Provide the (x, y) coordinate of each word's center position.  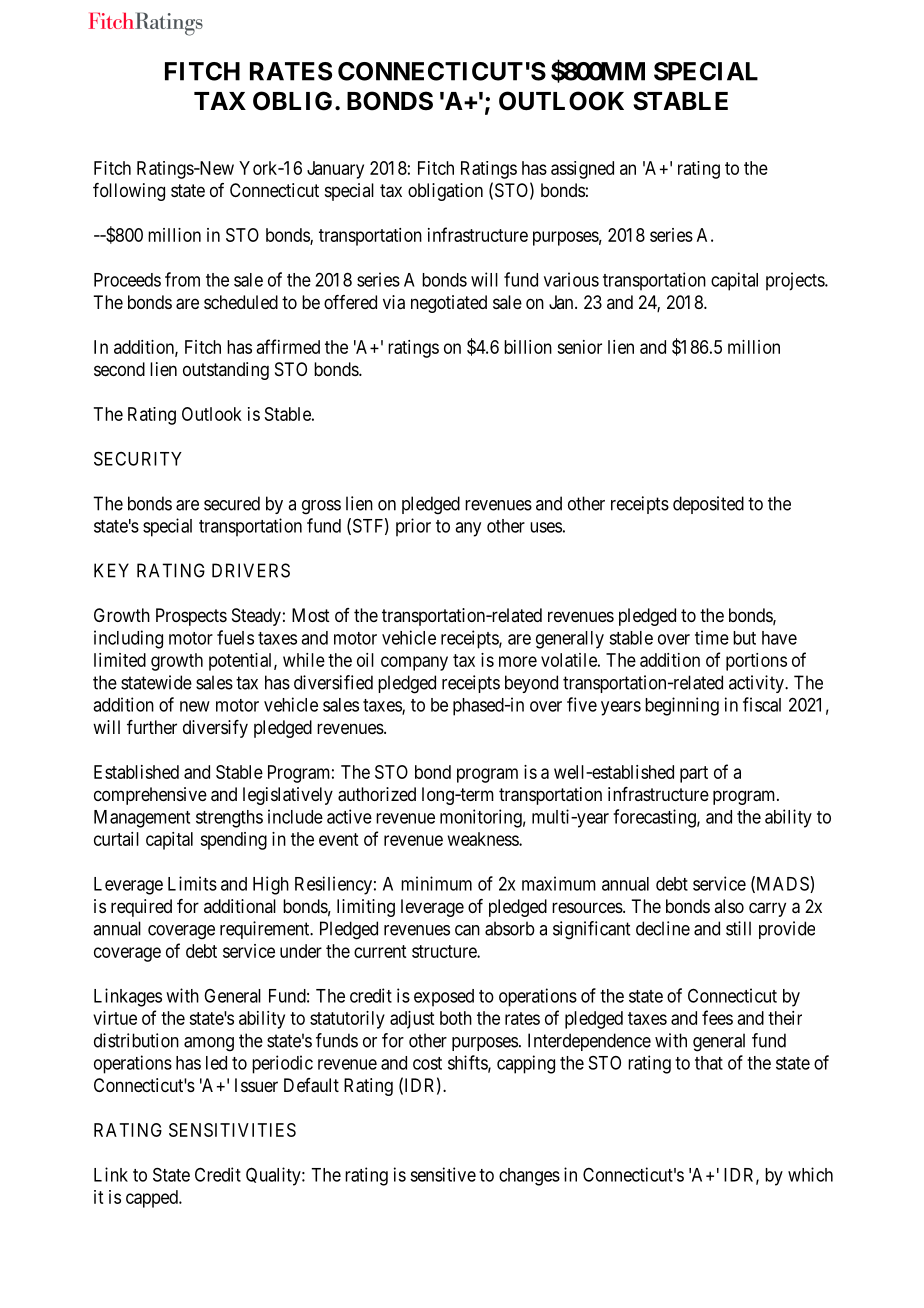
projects (796, 281)
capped (153, 1199)
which (810, 1174)
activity (757, 684)
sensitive (443, 1174)
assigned (582, 170)
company (414, 663)
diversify (215, 729)
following (129, 192)
